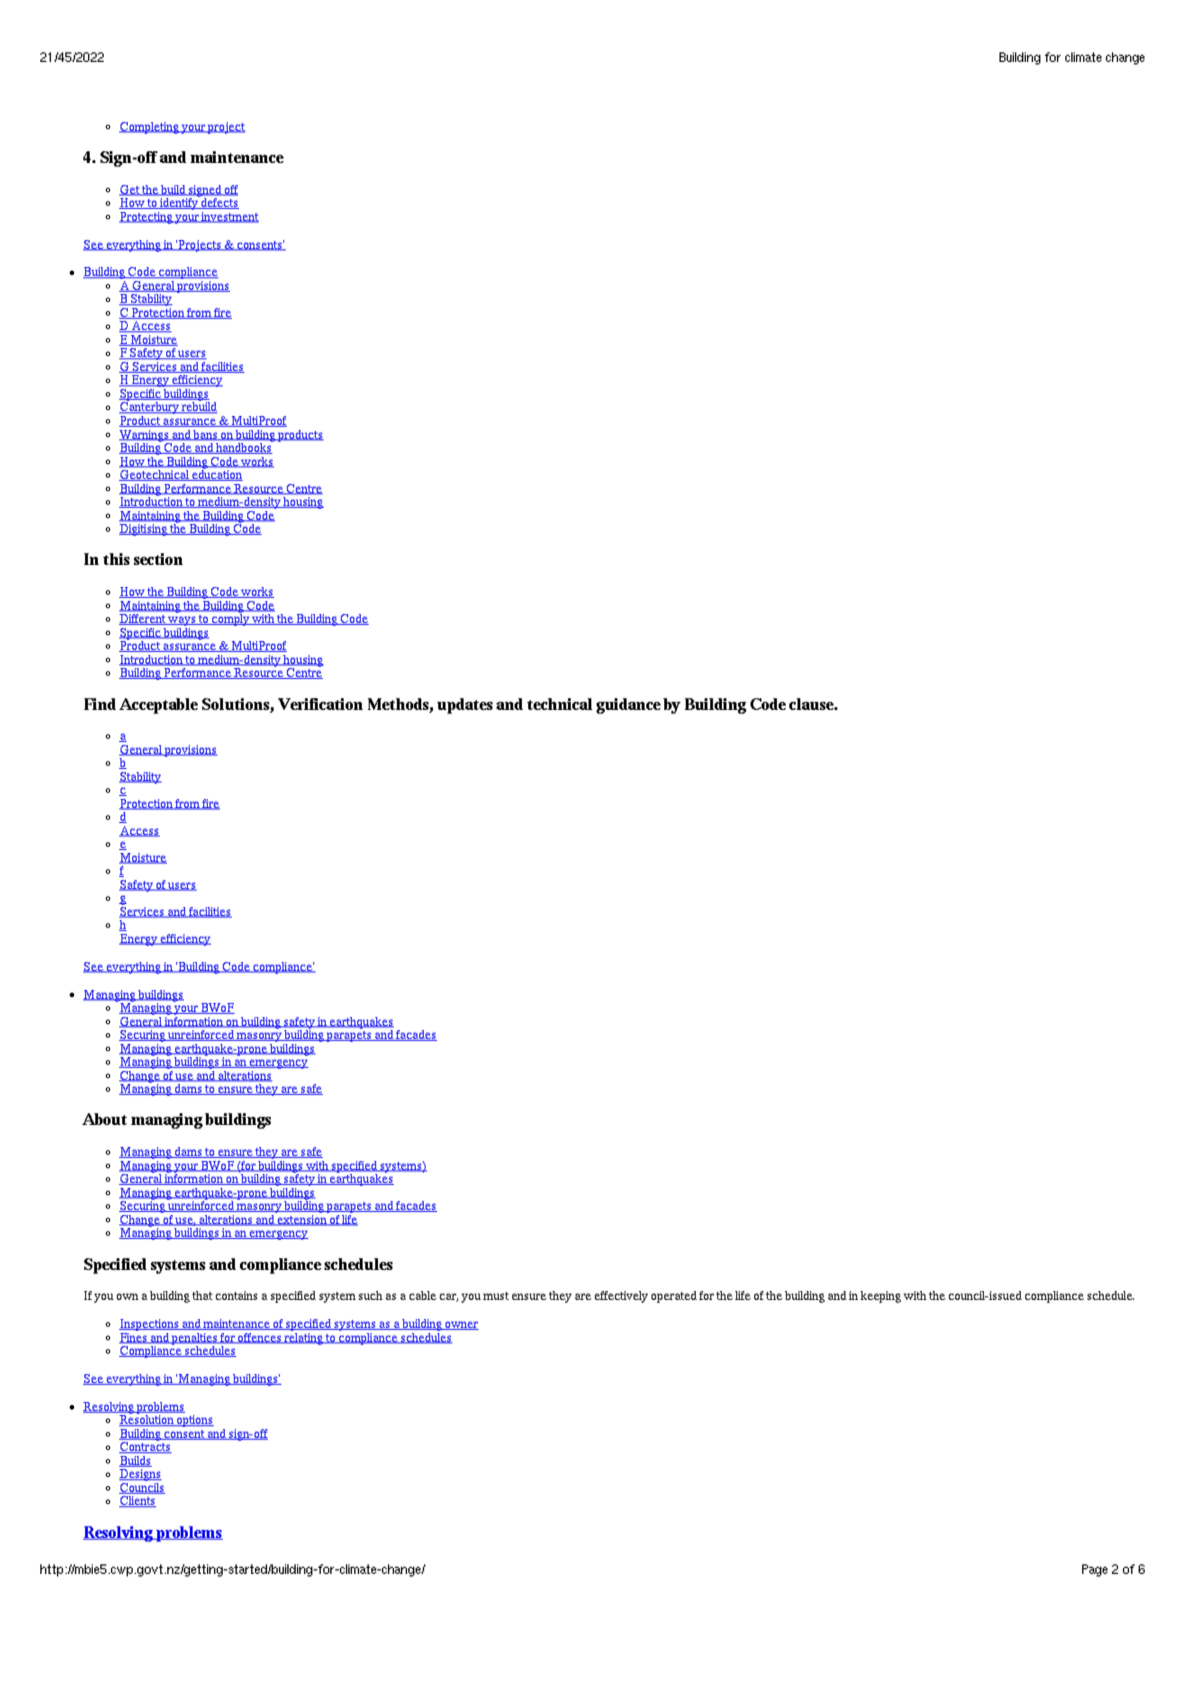 The width and height of the page is (1188, 1681). Describe the element at coordinates (628, 706) in the page. I see `guidance` at that location.
